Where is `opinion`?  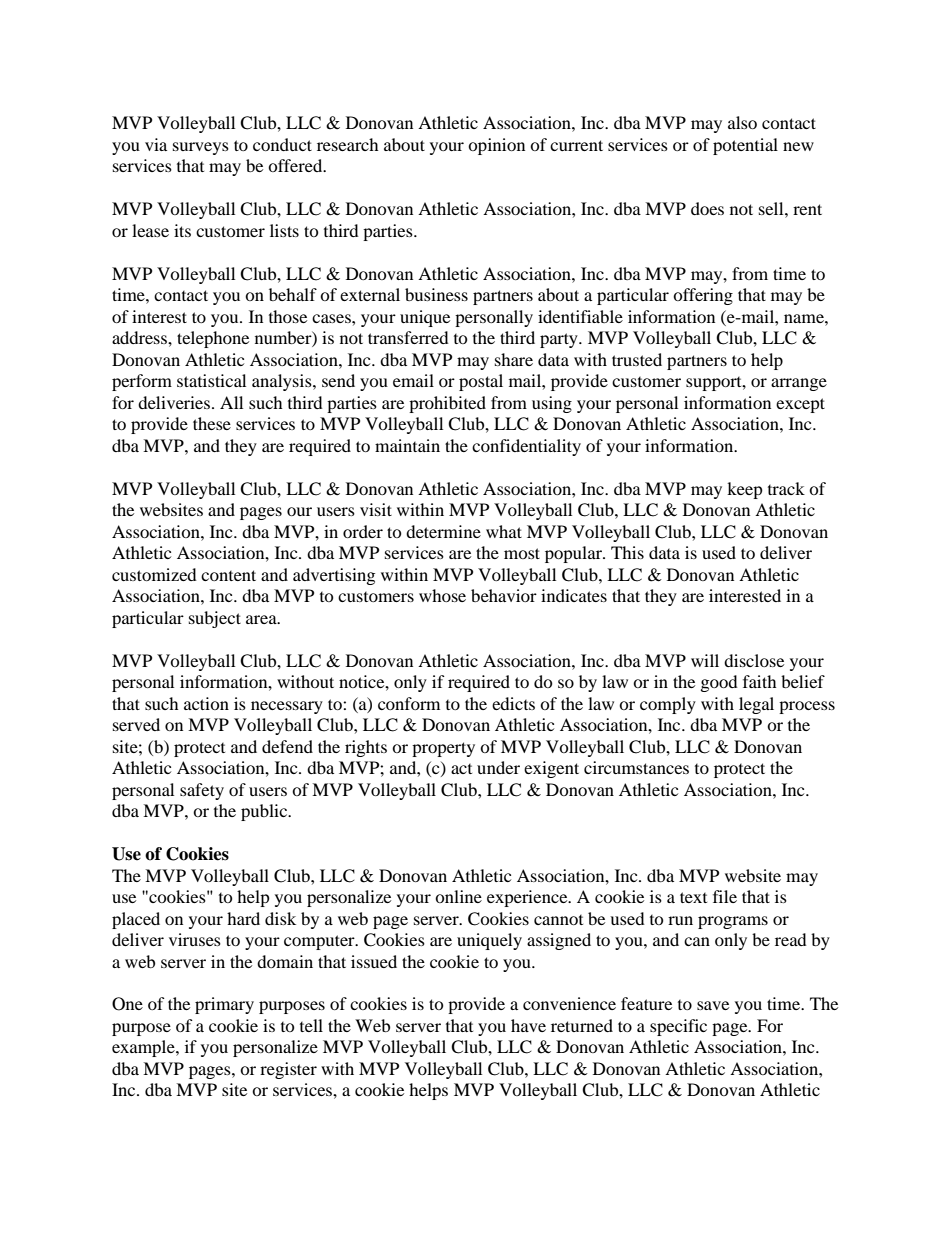 opinion is located at coordinates (496, 146).
